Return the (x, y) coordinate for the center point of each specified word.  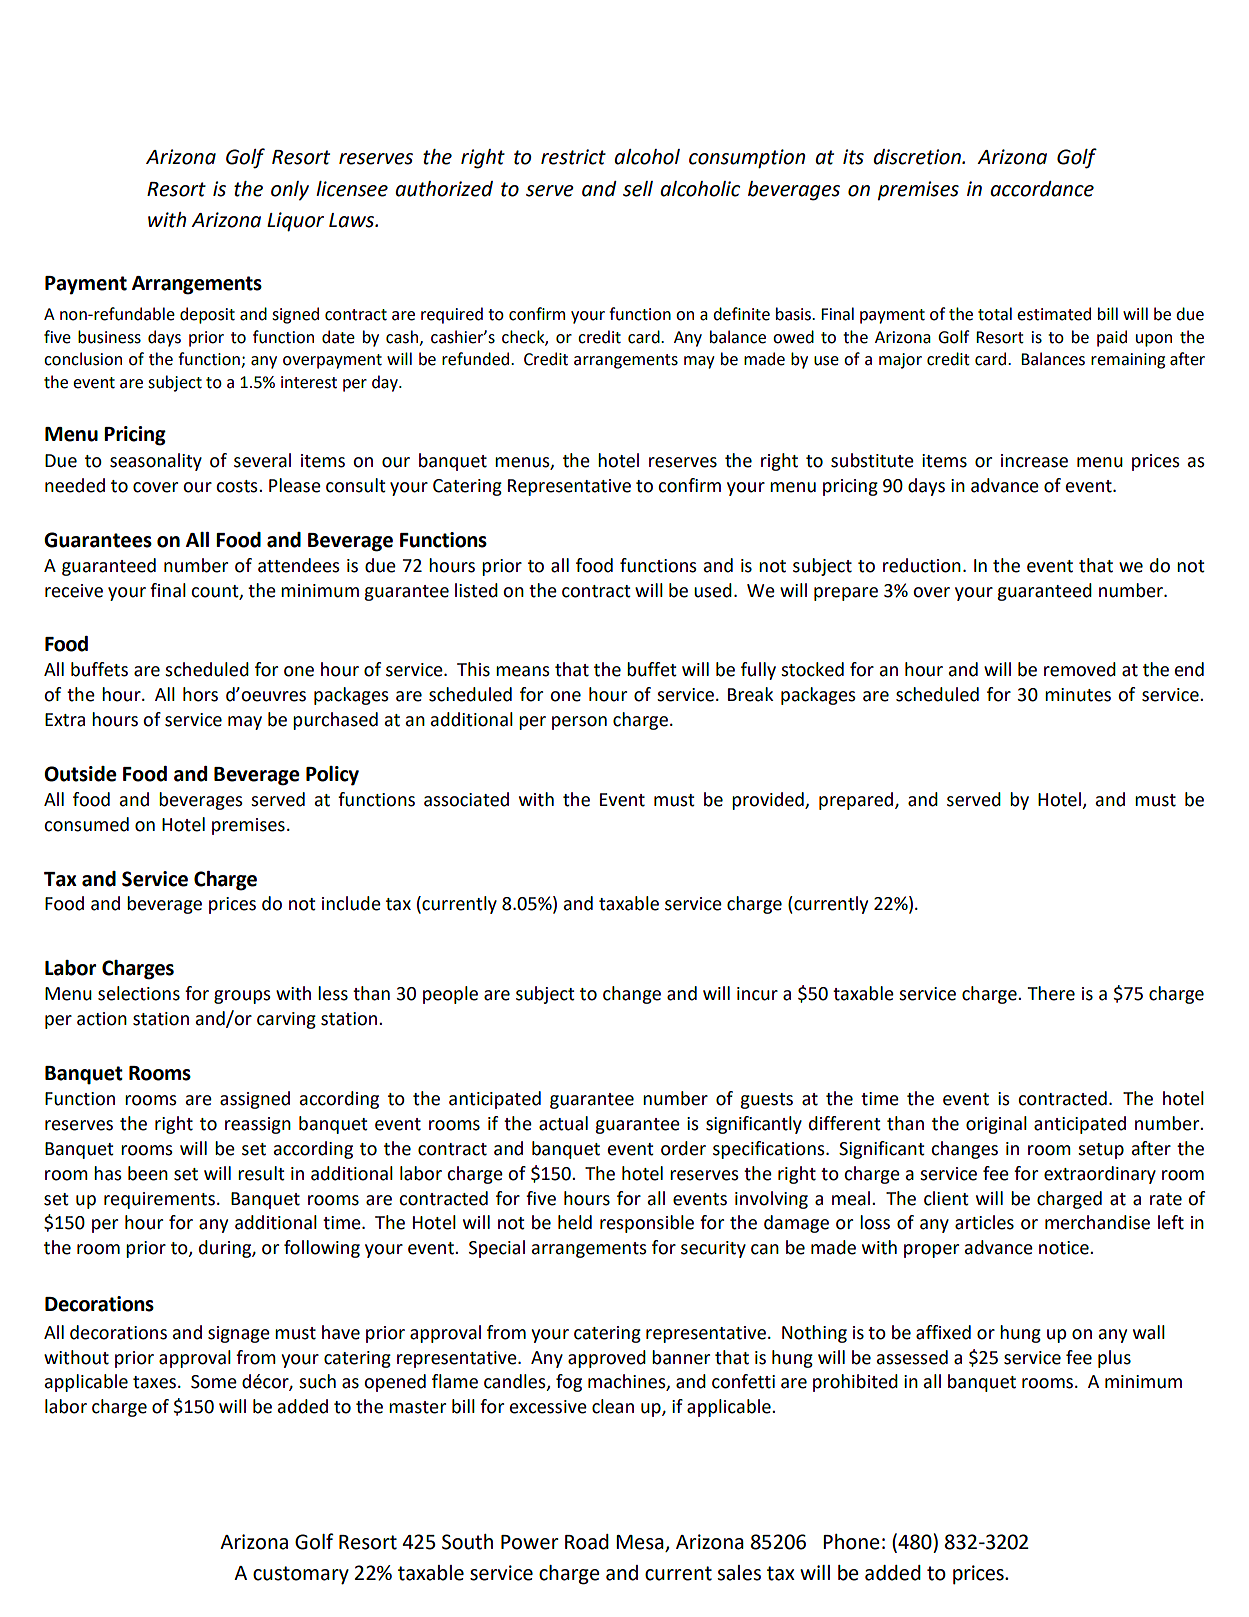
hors (200, 694)
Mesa (641, 1543)
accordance (1042, 189)
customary (301, 1575)
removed (1080, 669)
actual (563, 1123)
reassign (258, 1125)
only (290, 191)
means (523, 671)
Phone (851, 1542)
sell (638, 189)
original (996, 1125)
